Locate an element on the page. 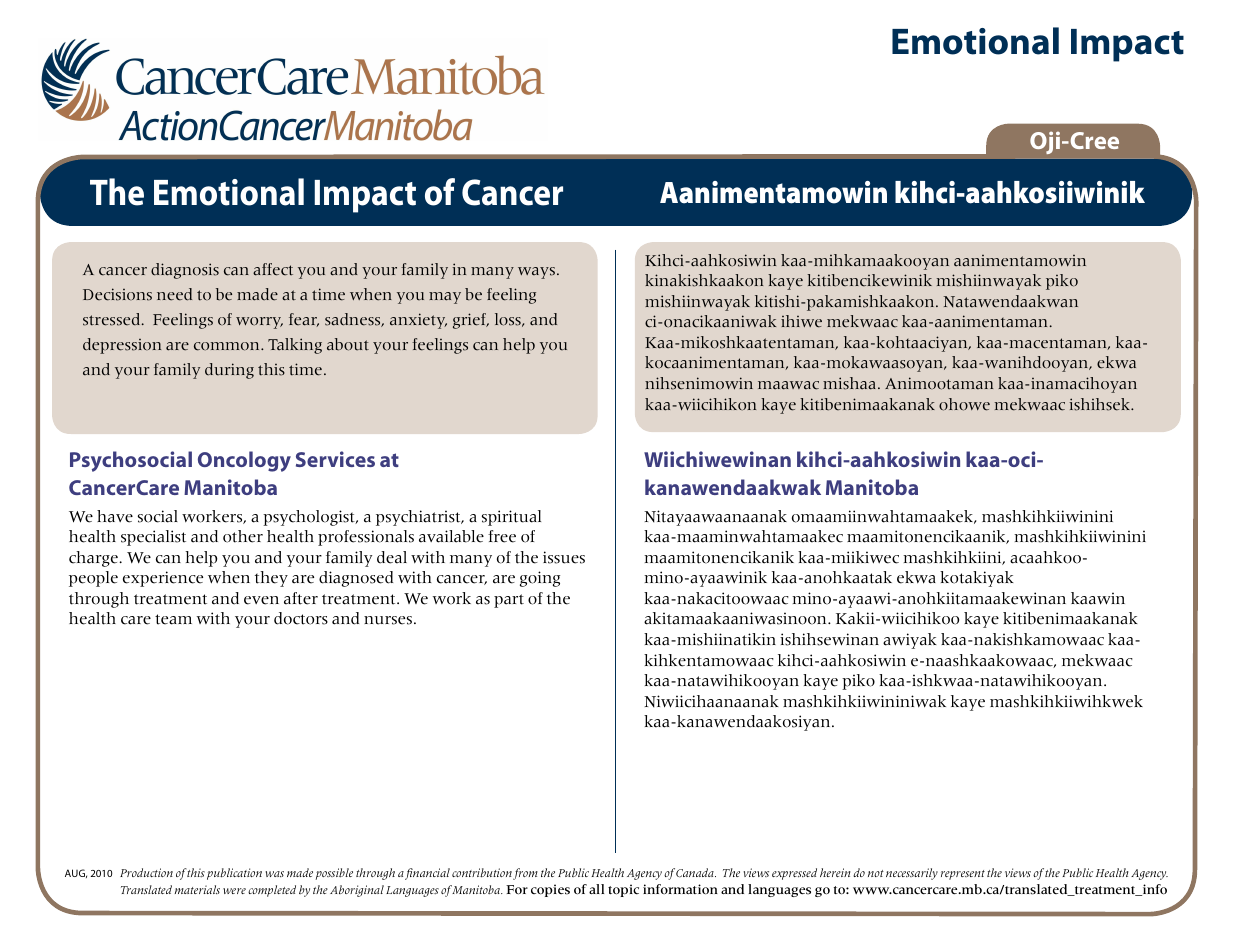 The width and height of the page is (1233, 952). team is located at coordinates (173, 619).
